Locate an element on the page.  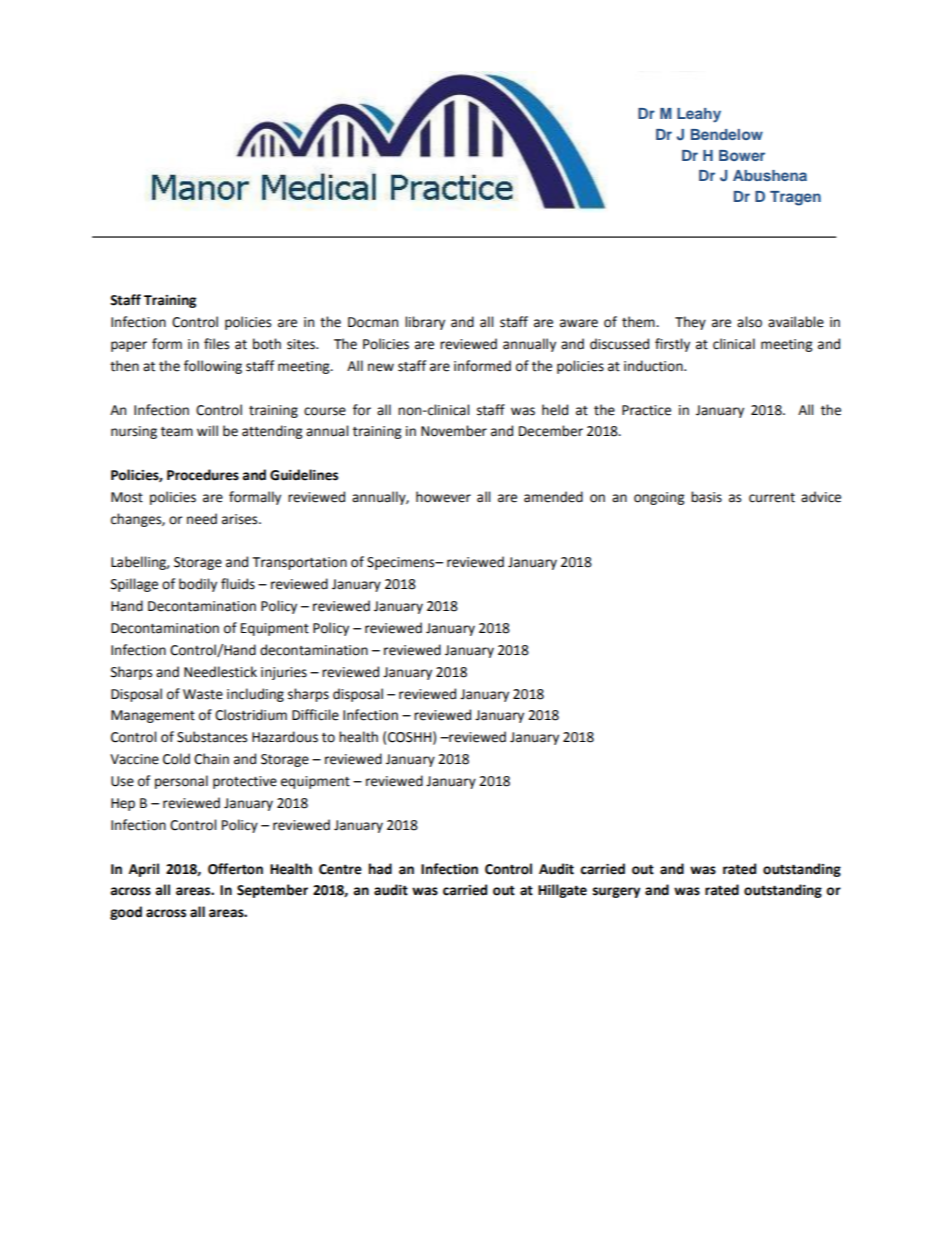
basis is located at coordinates (706, 497).
